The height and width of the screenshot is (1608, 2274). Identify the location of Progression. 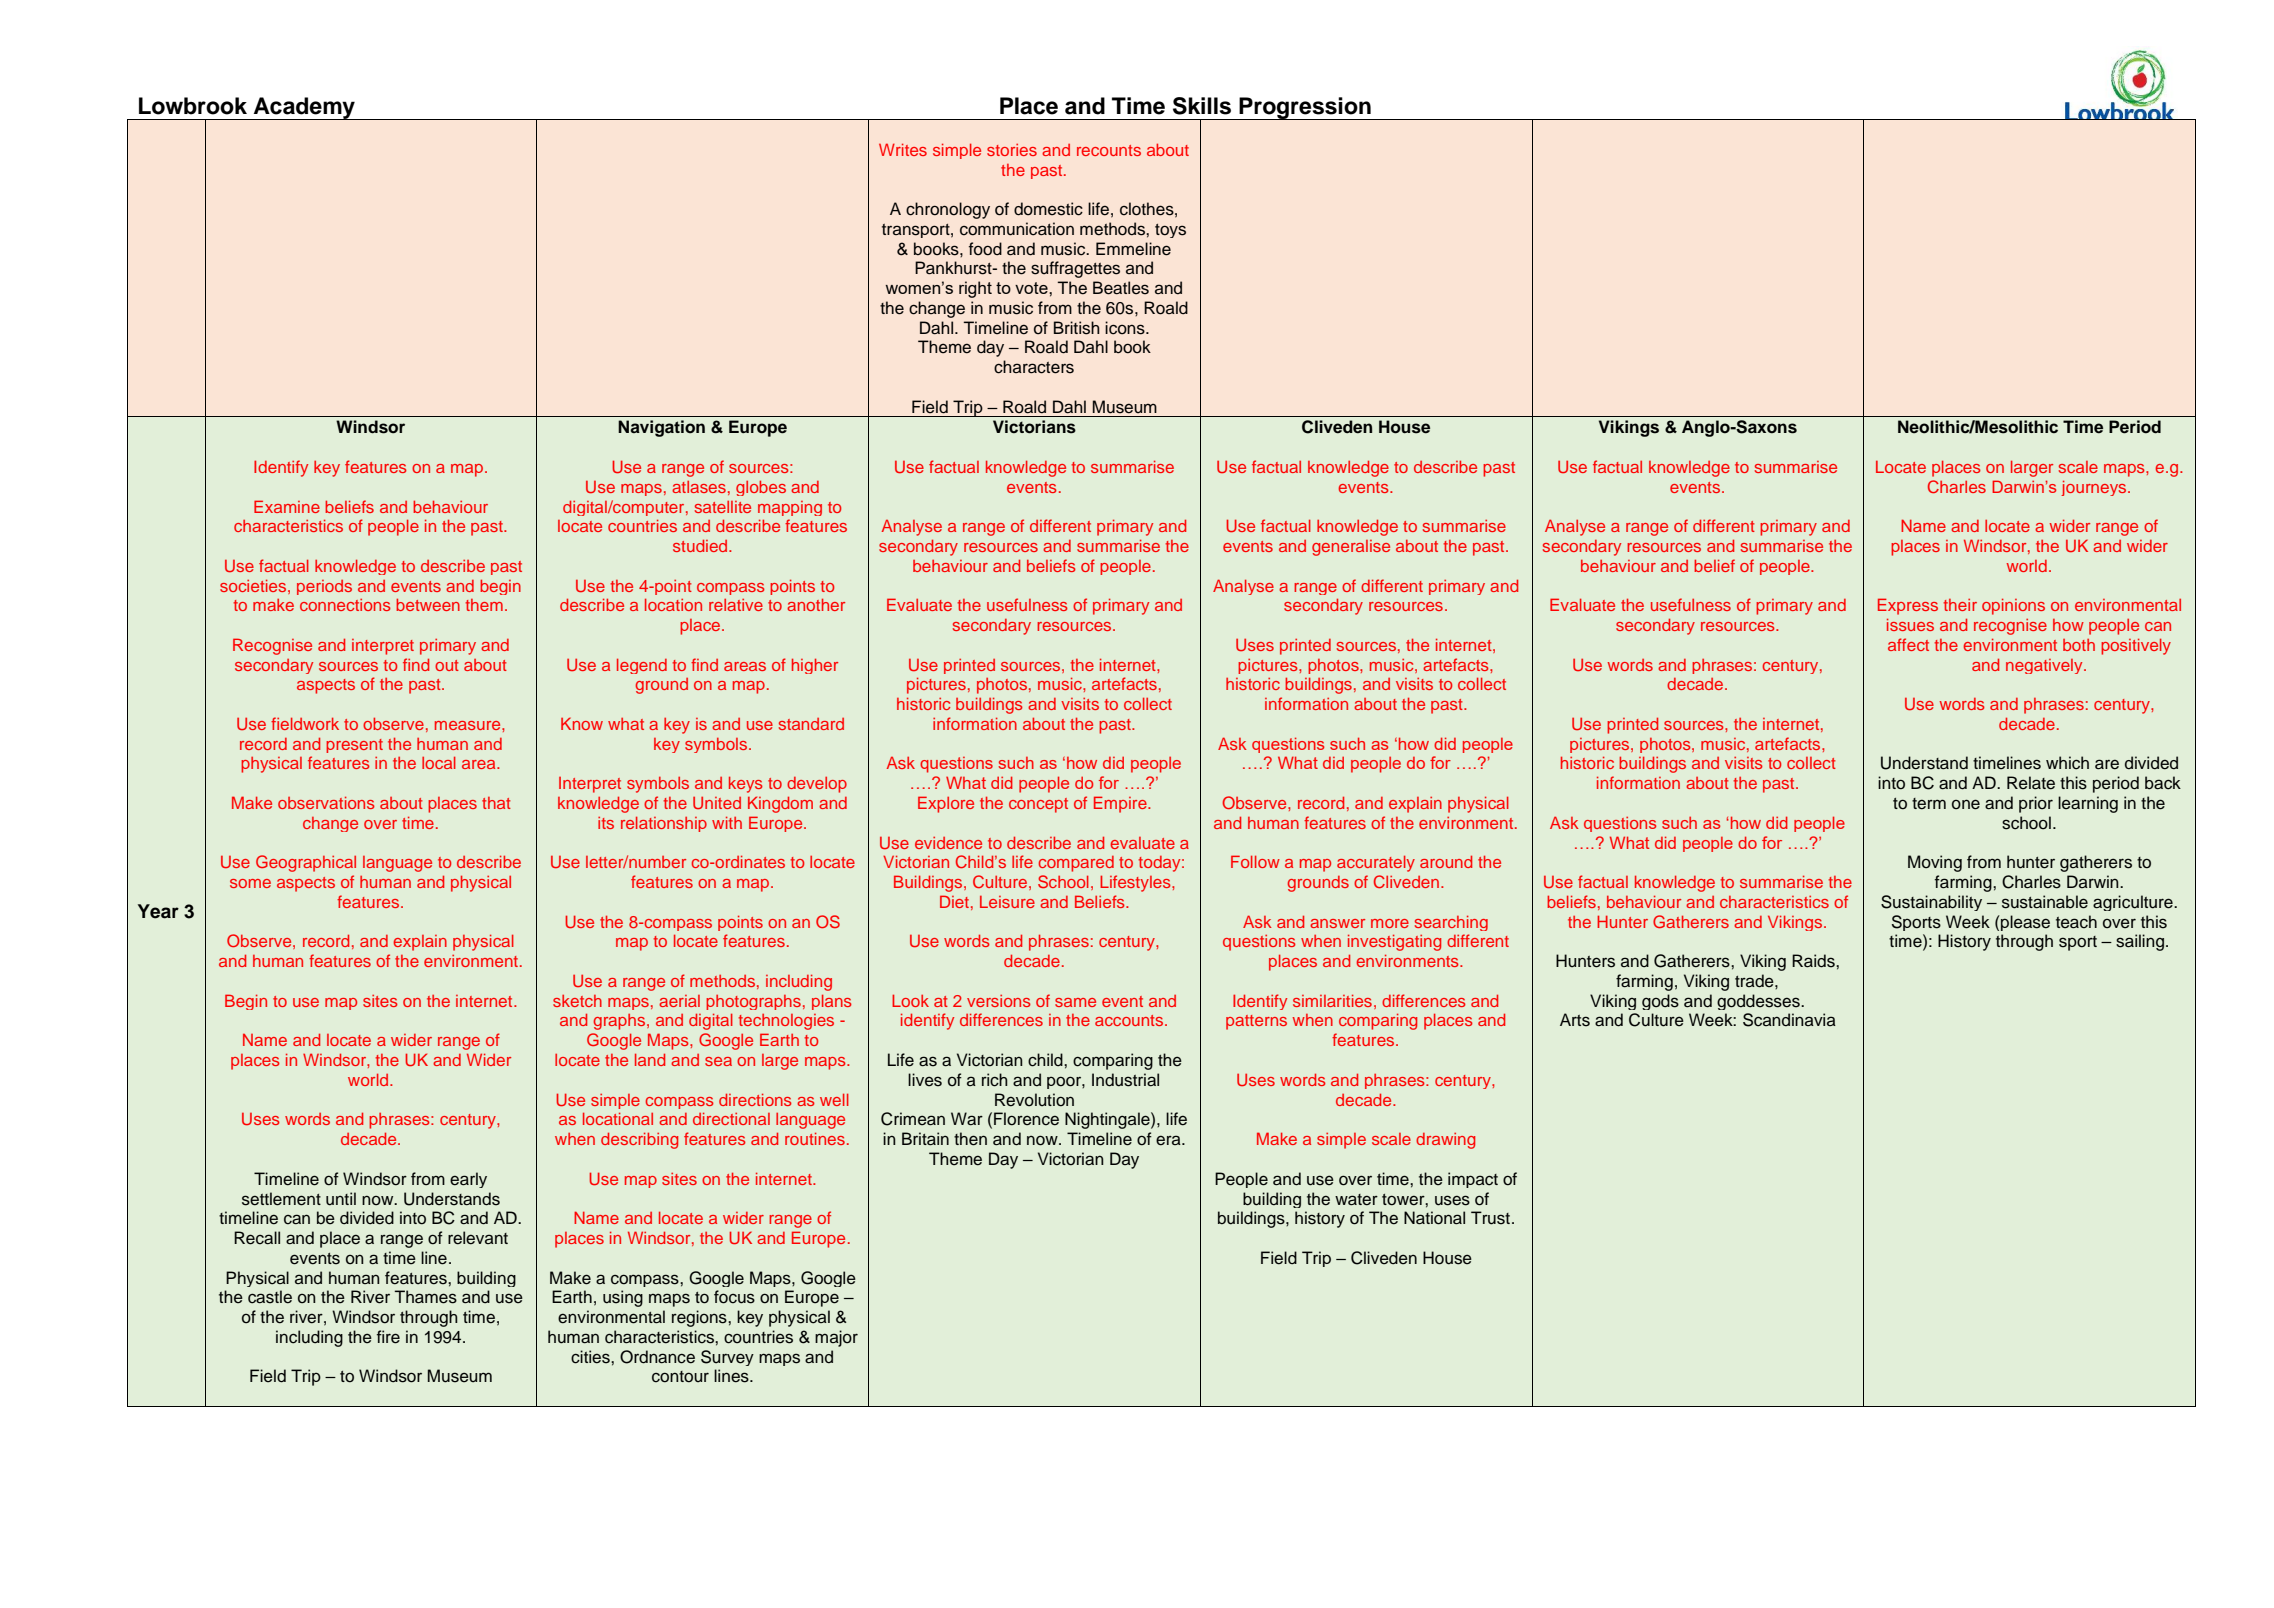
(1305, 108).
